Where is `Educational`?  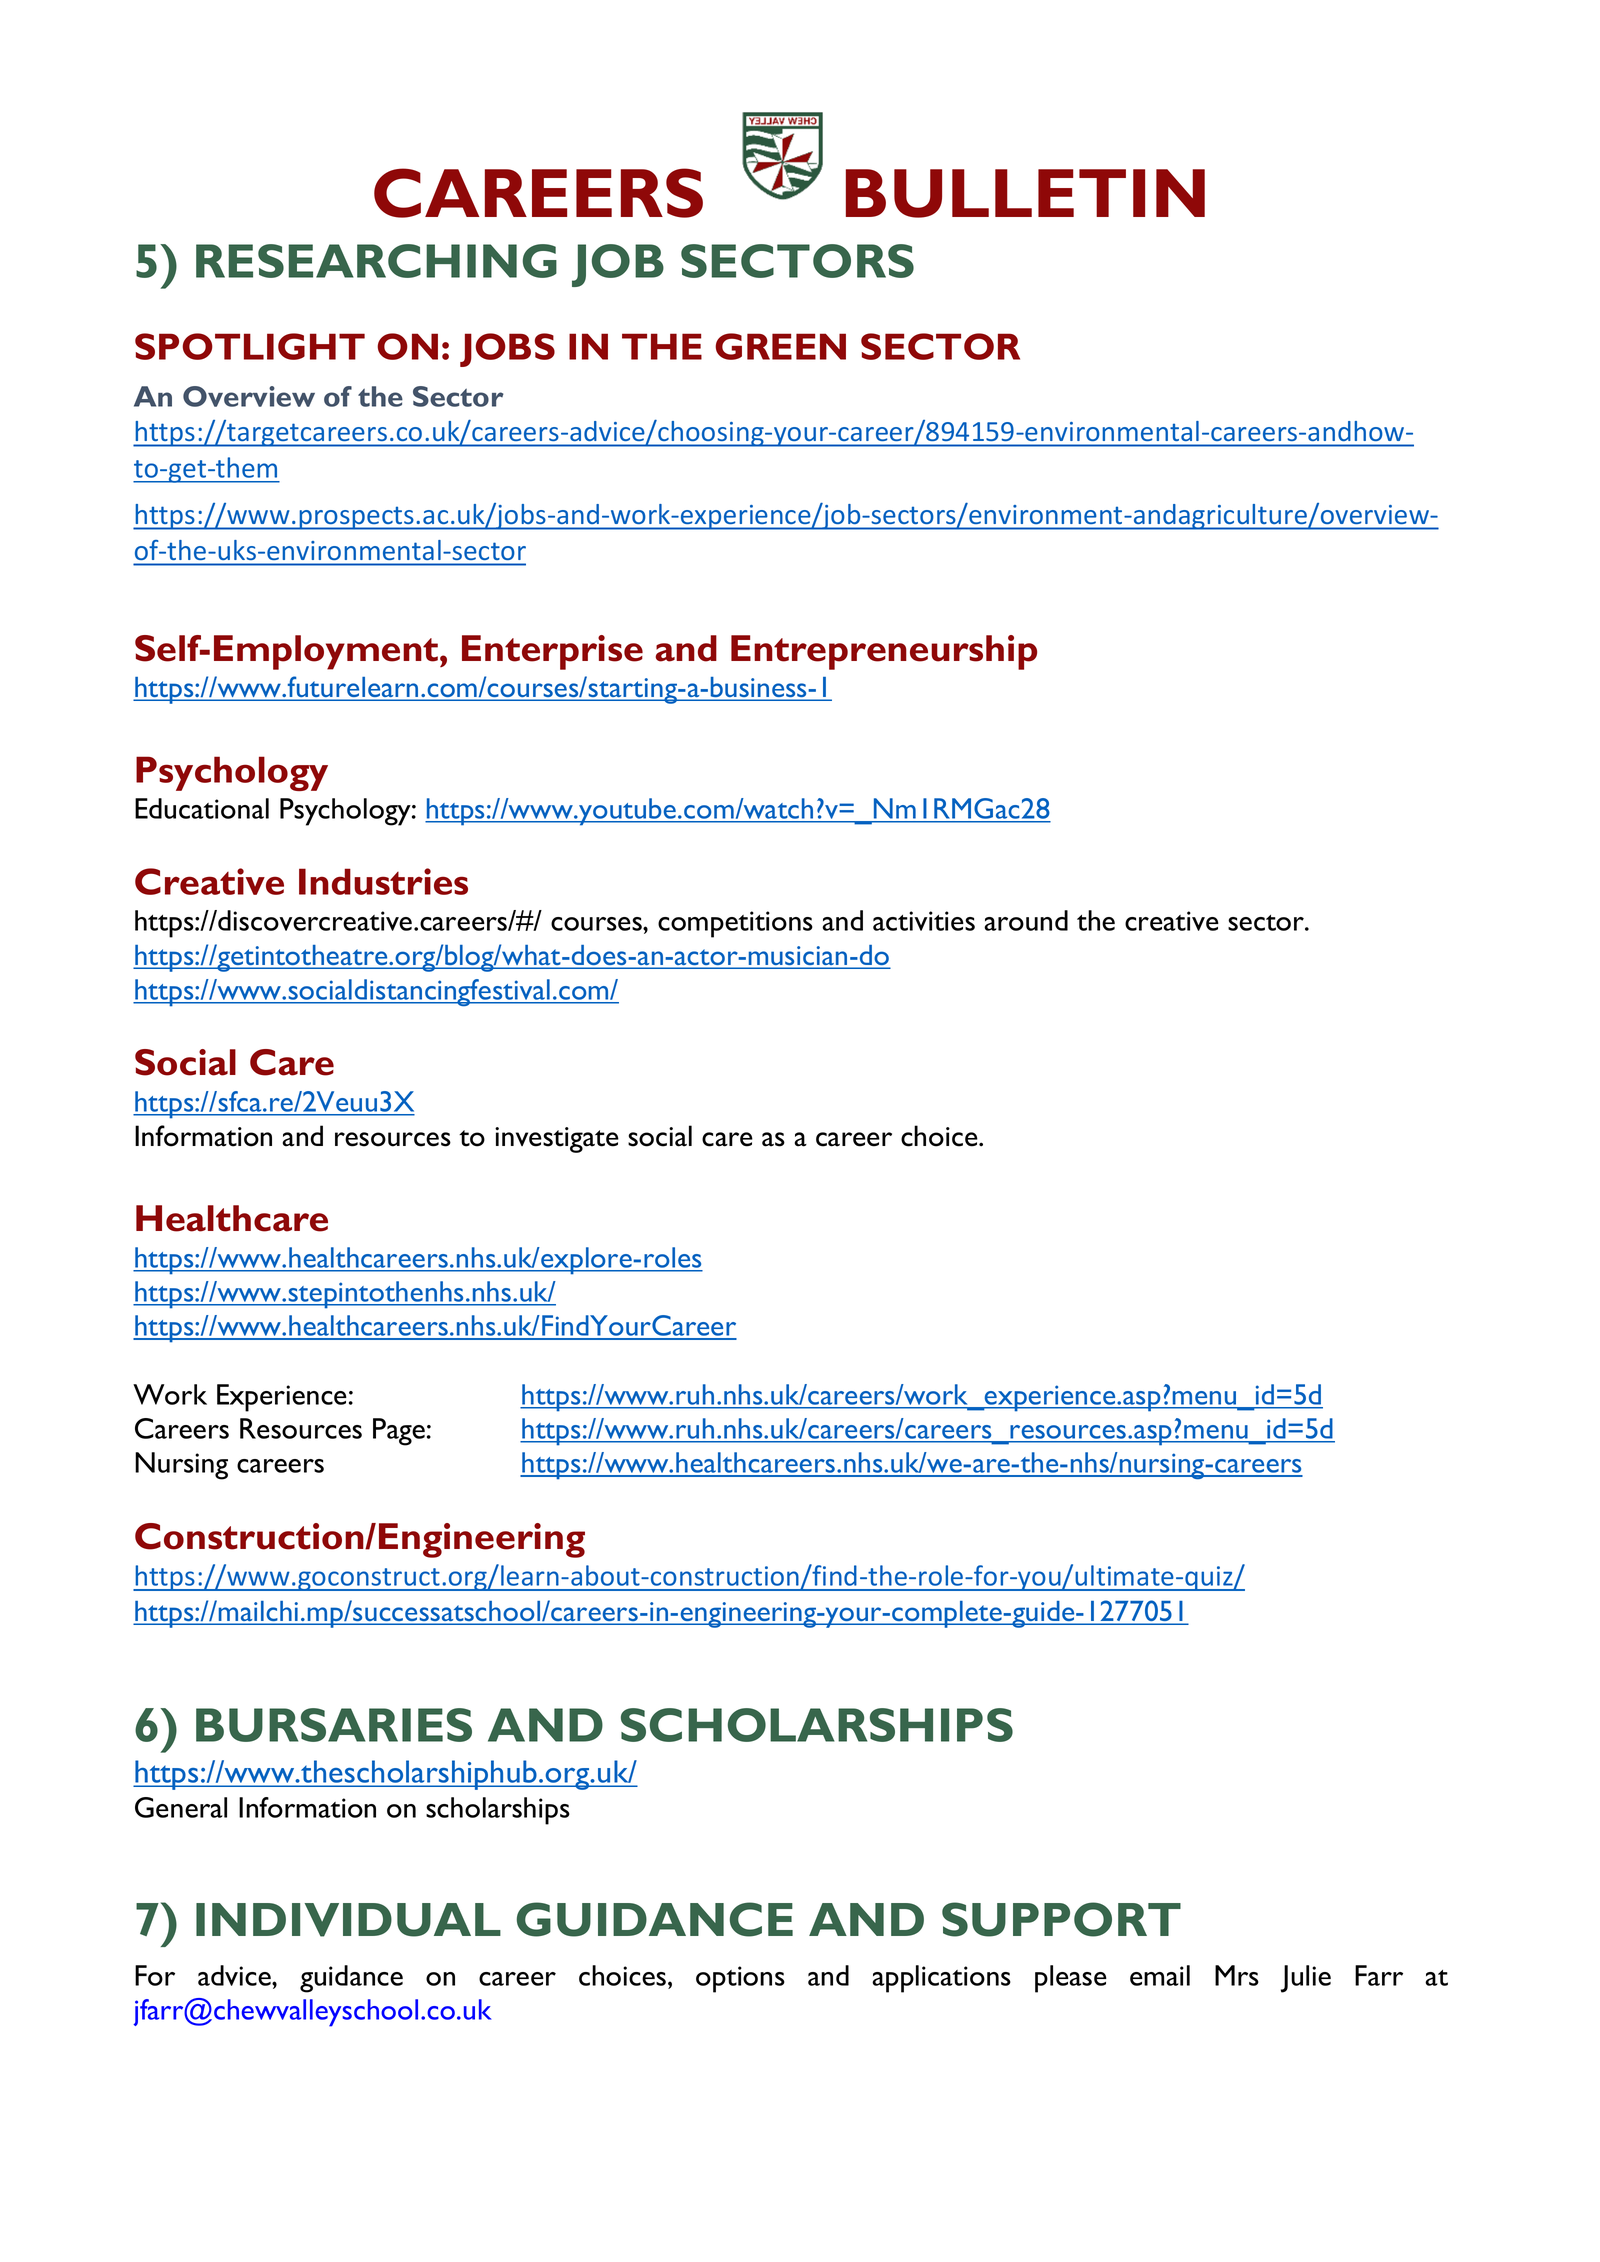 Educational is located at coordinates (202, 808).
